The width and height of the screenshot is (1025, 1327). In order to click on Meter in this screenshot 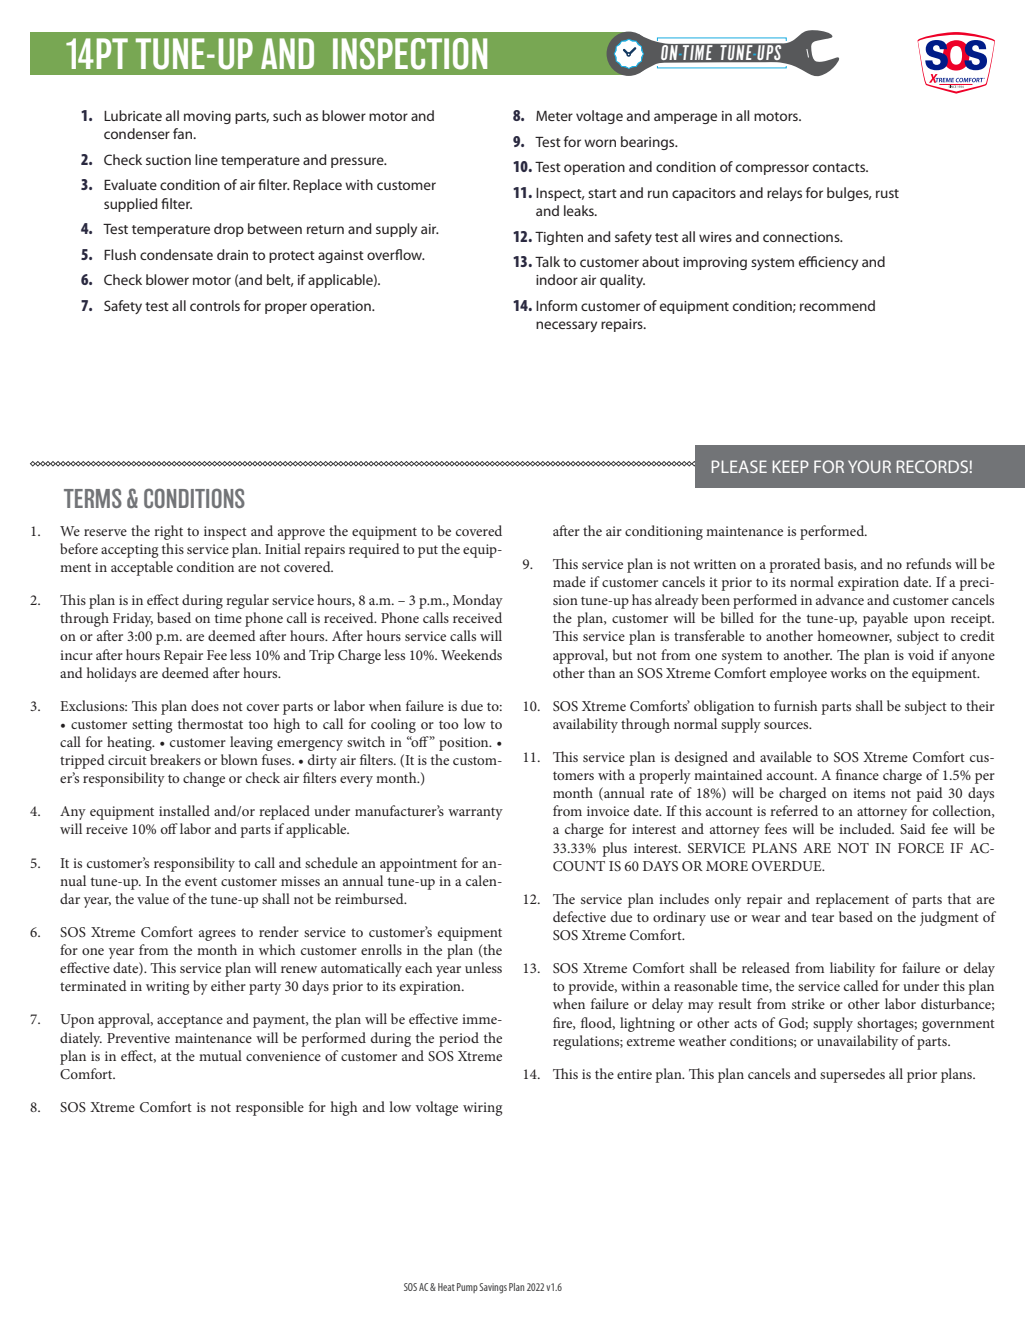, I will do `click(554, 116)`.
